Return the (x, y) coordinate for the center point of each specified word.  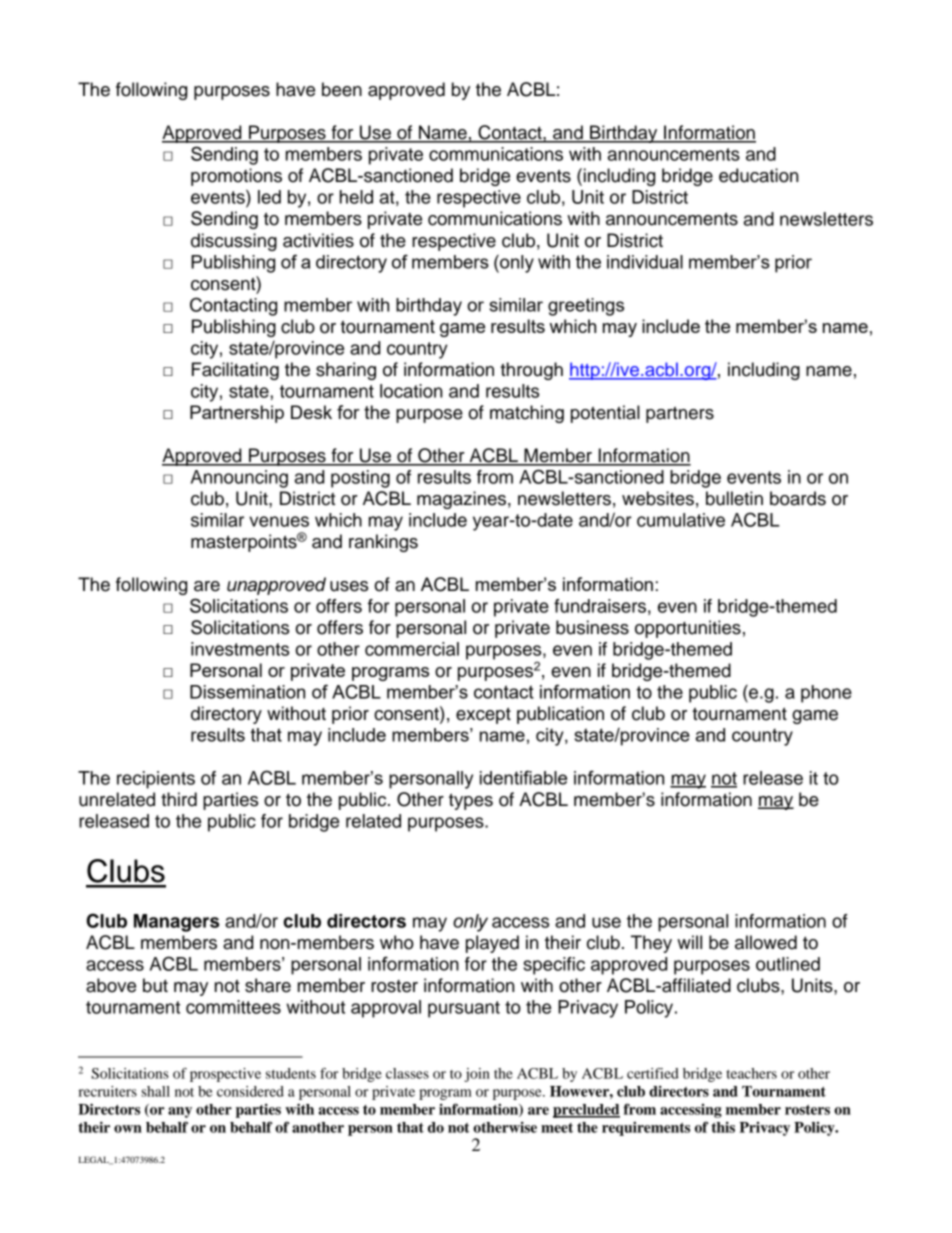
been (342, 89)
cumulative (681, 520)
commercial (412, 649)
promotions (236, 177)
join (477, 1075)
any (180, 1112)
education (758, 175)
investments (240, 649)
